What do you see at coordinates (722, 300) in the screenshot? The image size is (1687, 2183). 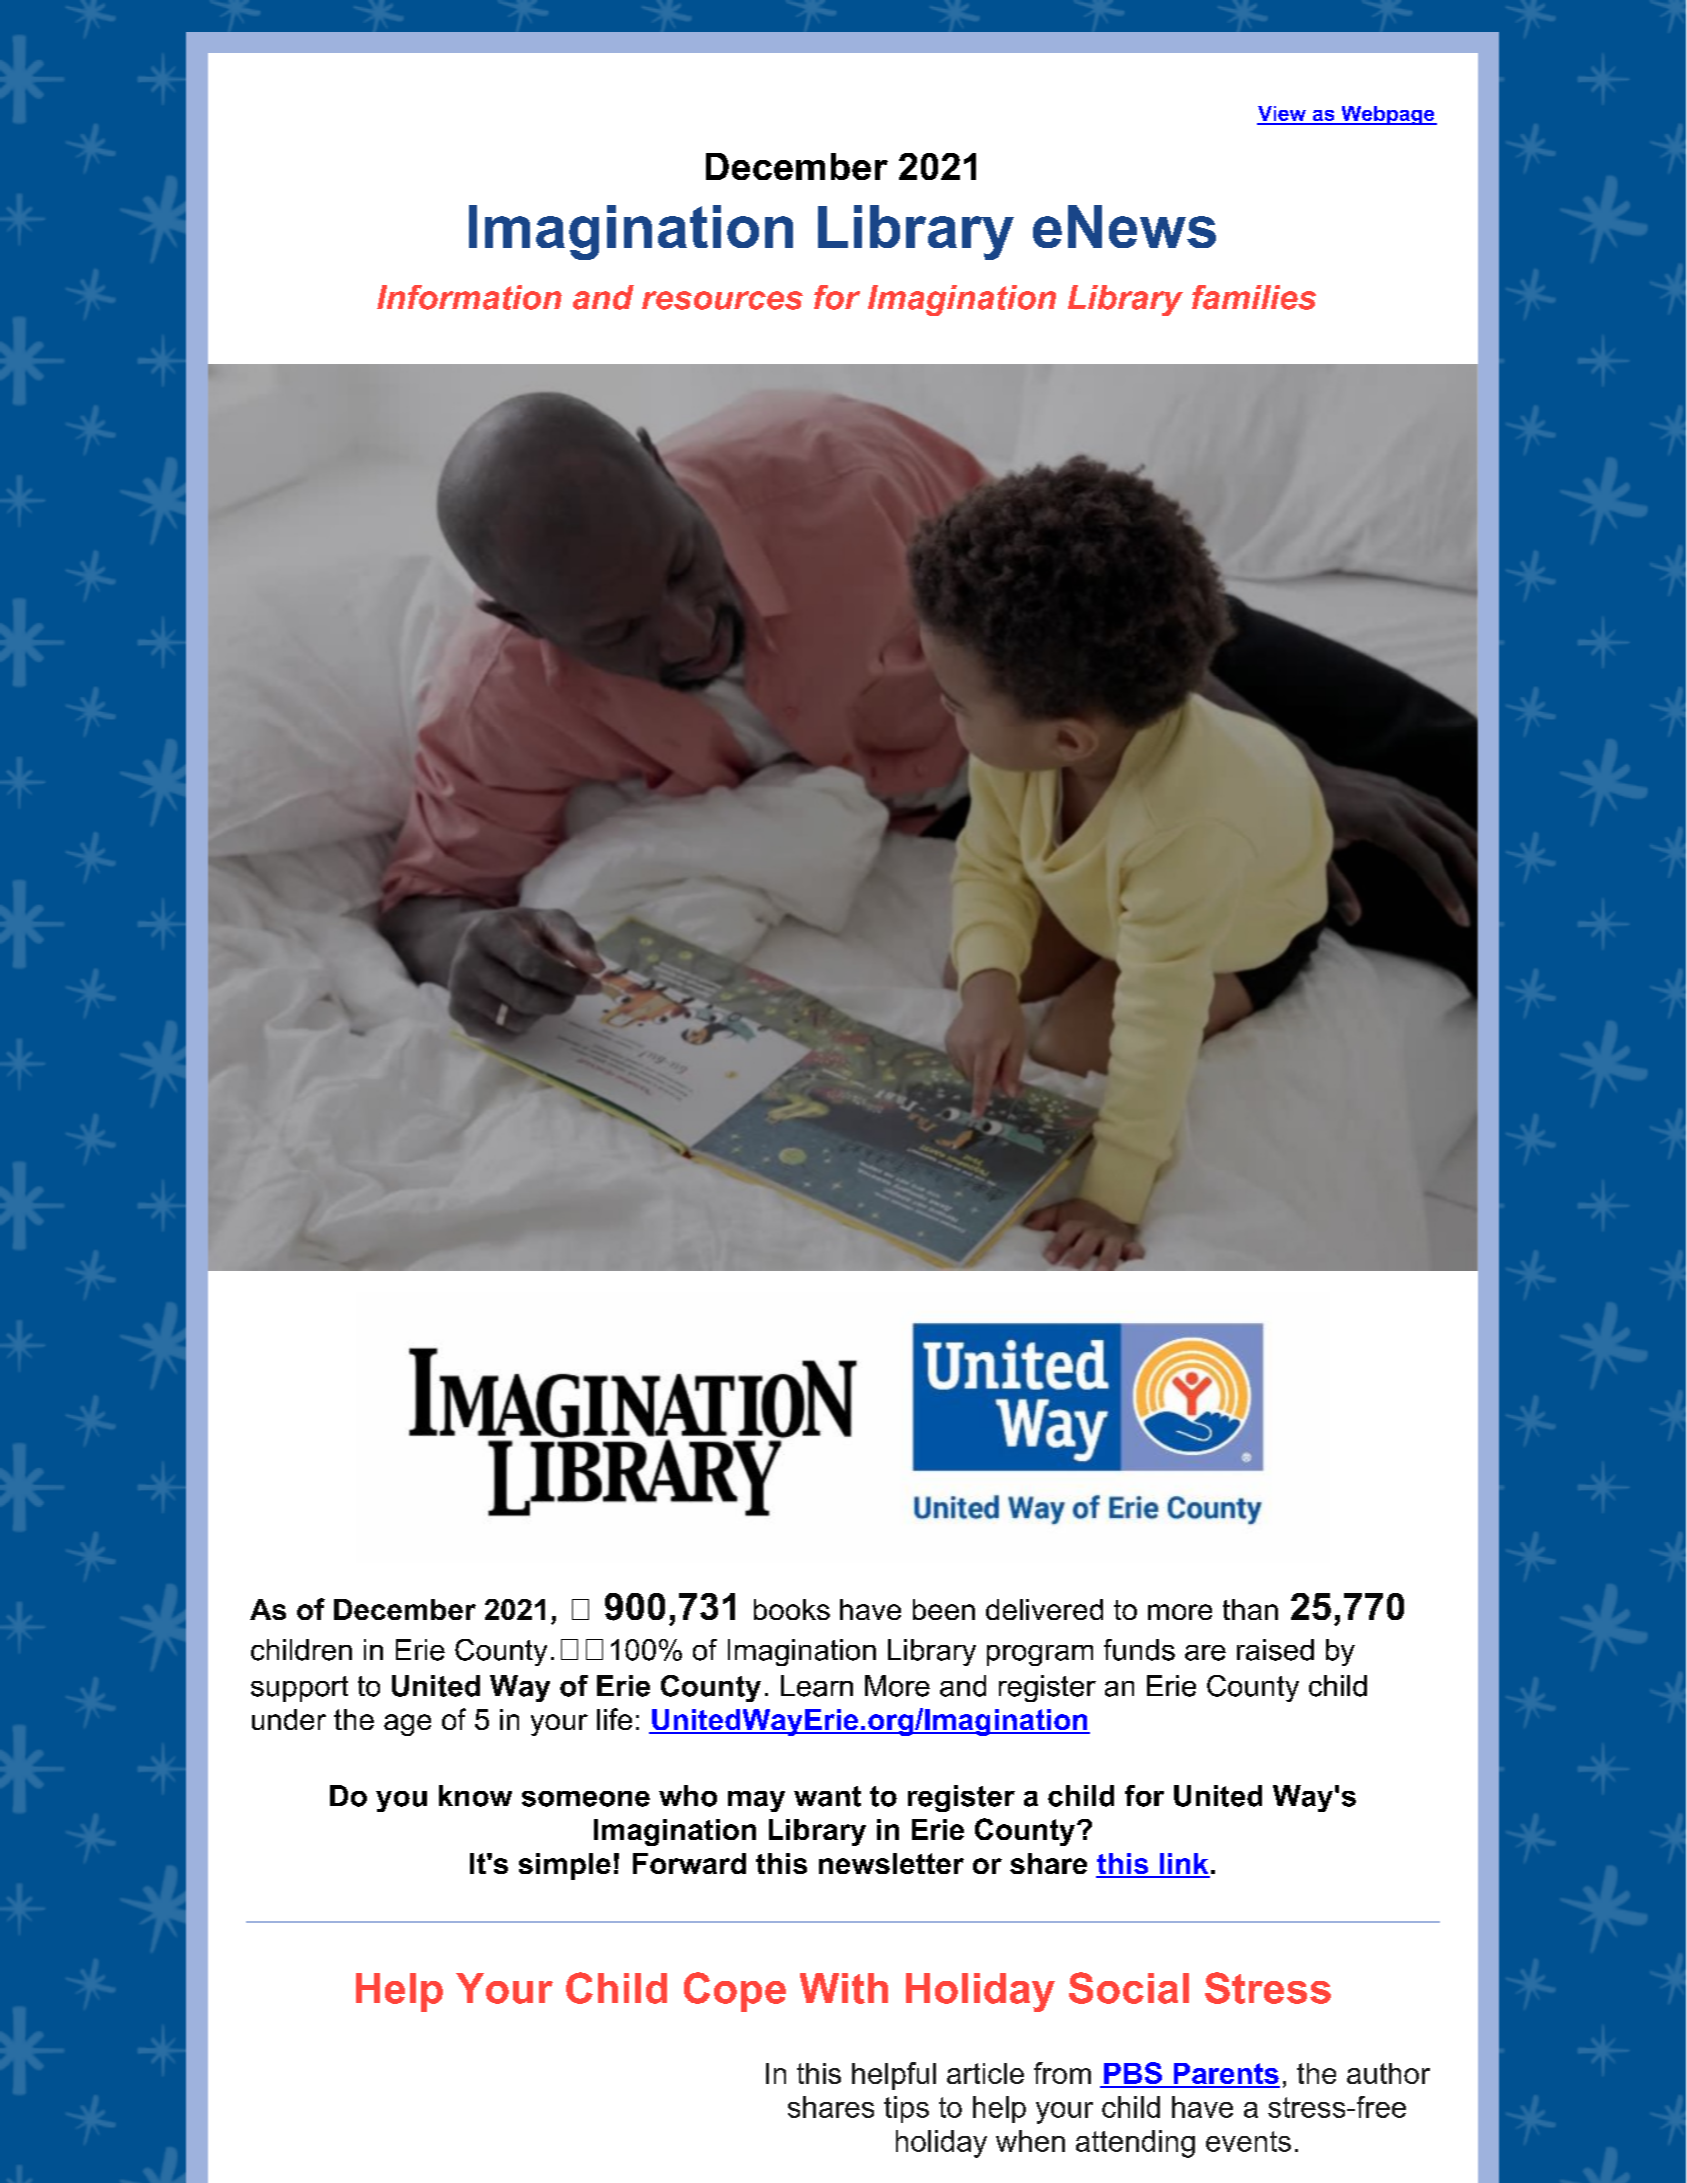 I see `resources` at bounding box center [722, 300].
